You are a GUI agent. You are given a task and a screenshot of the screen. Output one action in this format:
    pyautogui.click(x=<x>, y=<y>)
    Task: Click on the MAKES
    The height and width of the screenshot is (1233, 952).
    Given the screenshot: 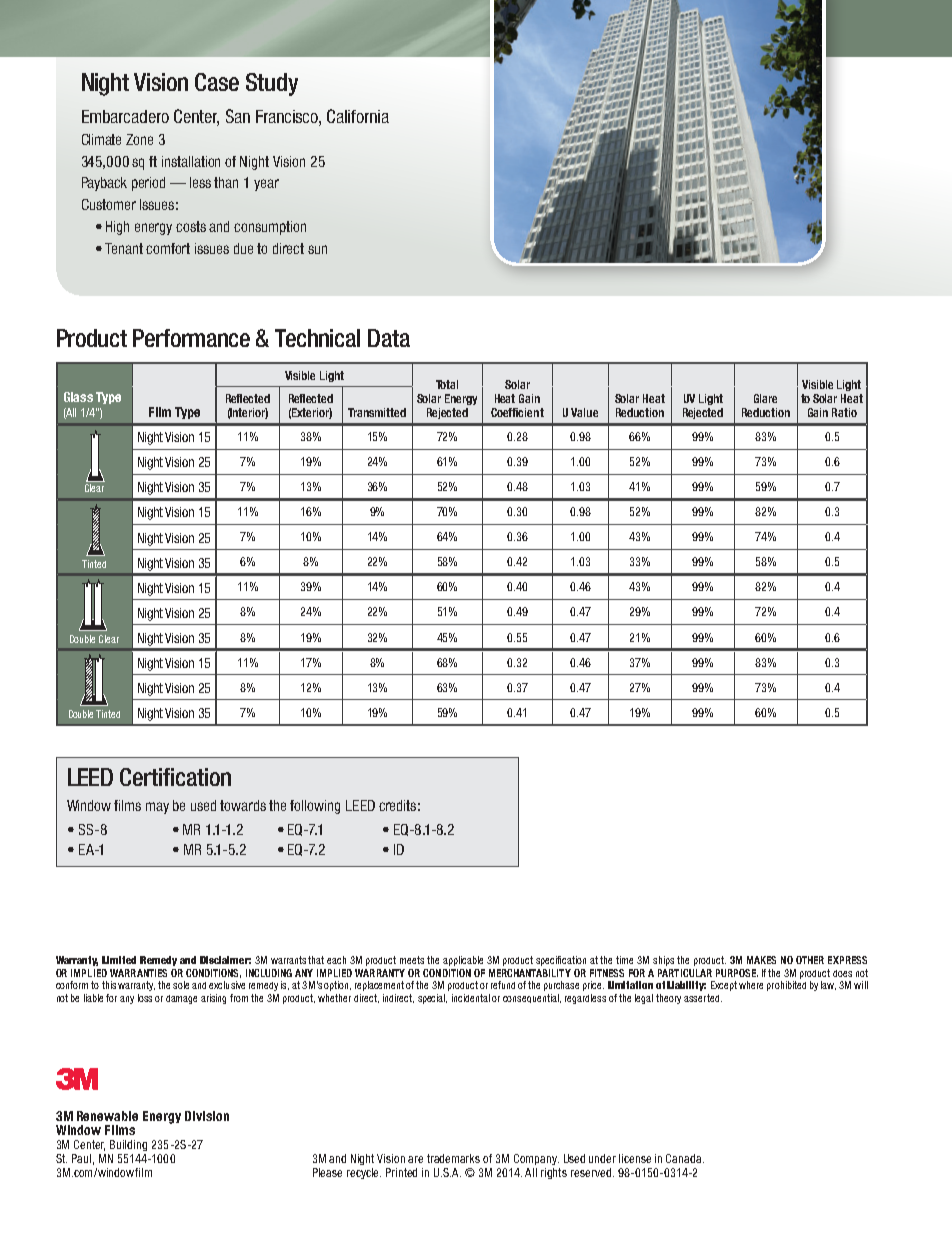 What is the action you would take?
    pyautogui.click(x=761, y=960)
